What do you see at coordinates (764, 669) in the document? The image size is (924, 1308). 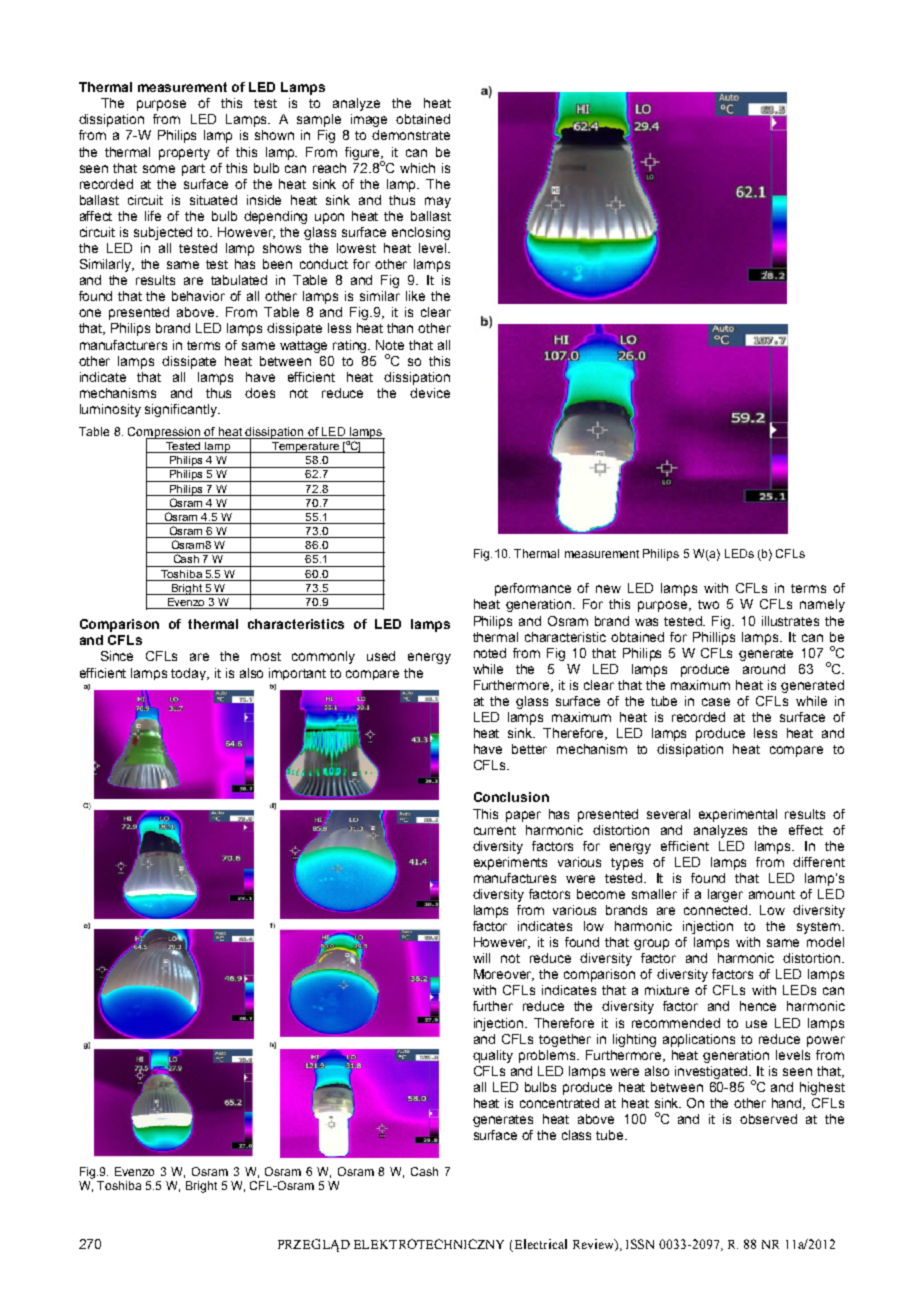 I see `around` at bounding box center [764, 669].
